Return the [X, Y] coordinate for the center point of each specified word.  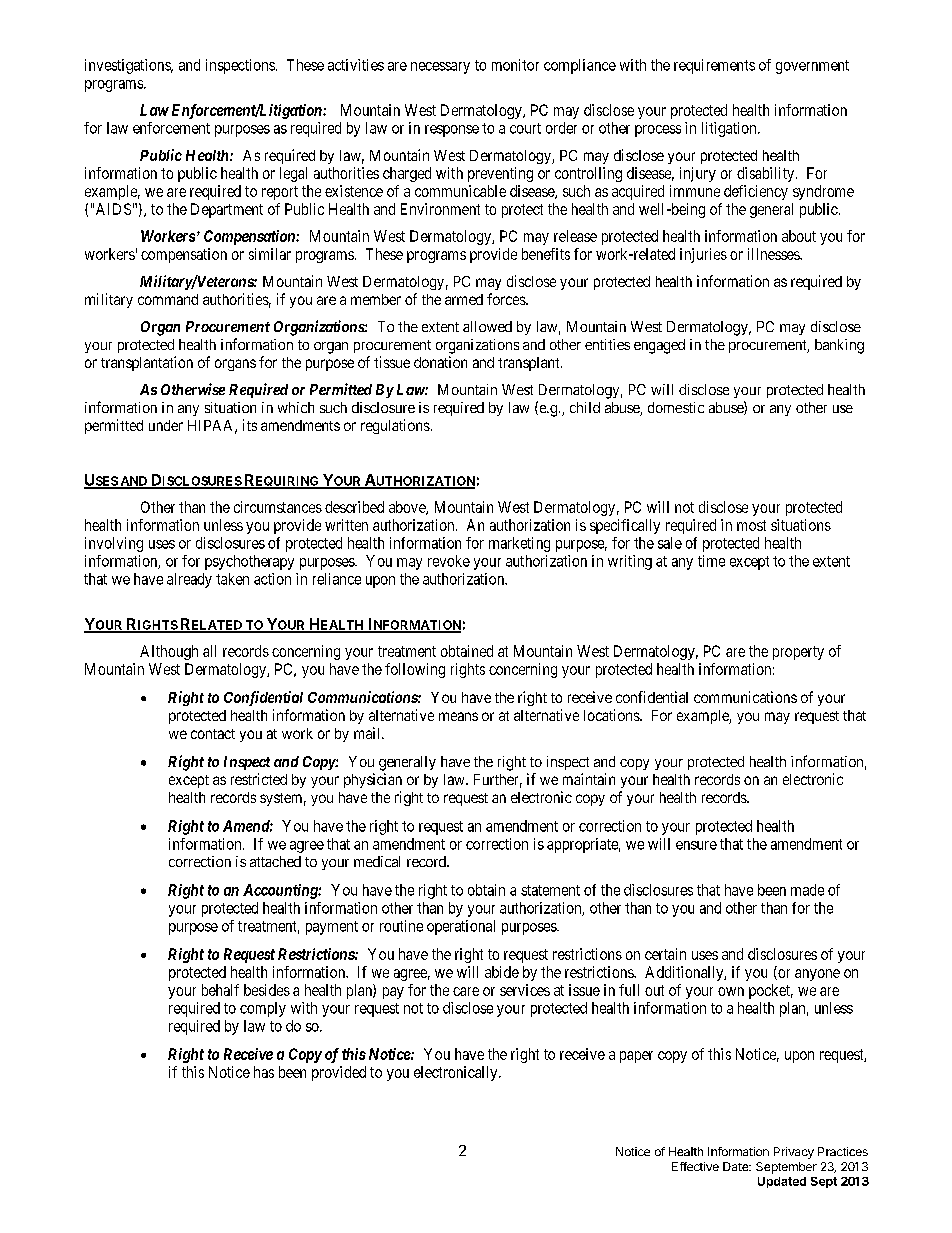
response [452, 131]
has [264, 1072]
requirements [714, 66]
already [189, 580]
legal [293, 174]
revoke [449, 561]
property [798, 653]
